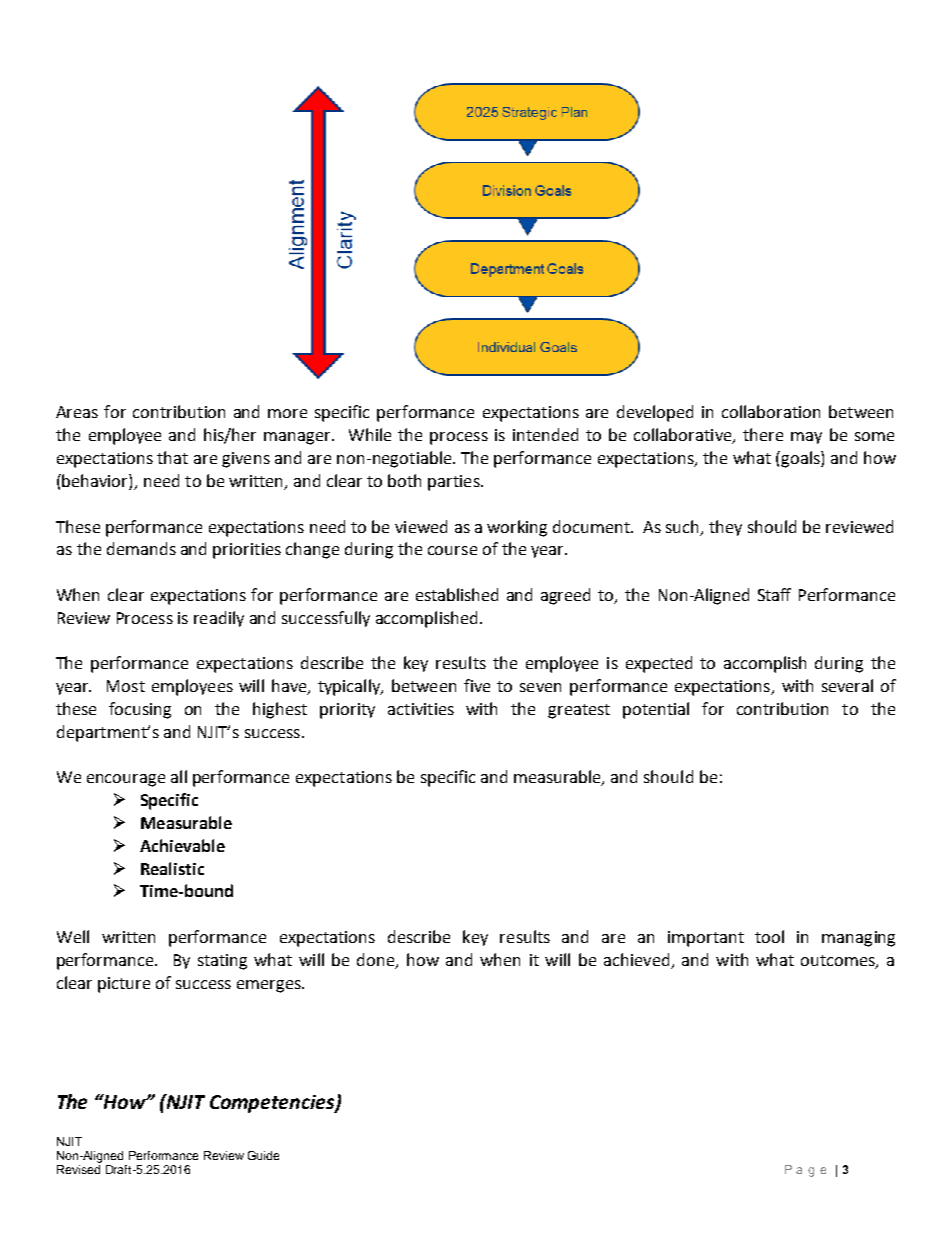 Image resolution: width=952 pixels, height=1233 pixels. What do you see at coordinates (636, 959) in the screenshot?
I see `achieved` at bounding box center [636, 959].
